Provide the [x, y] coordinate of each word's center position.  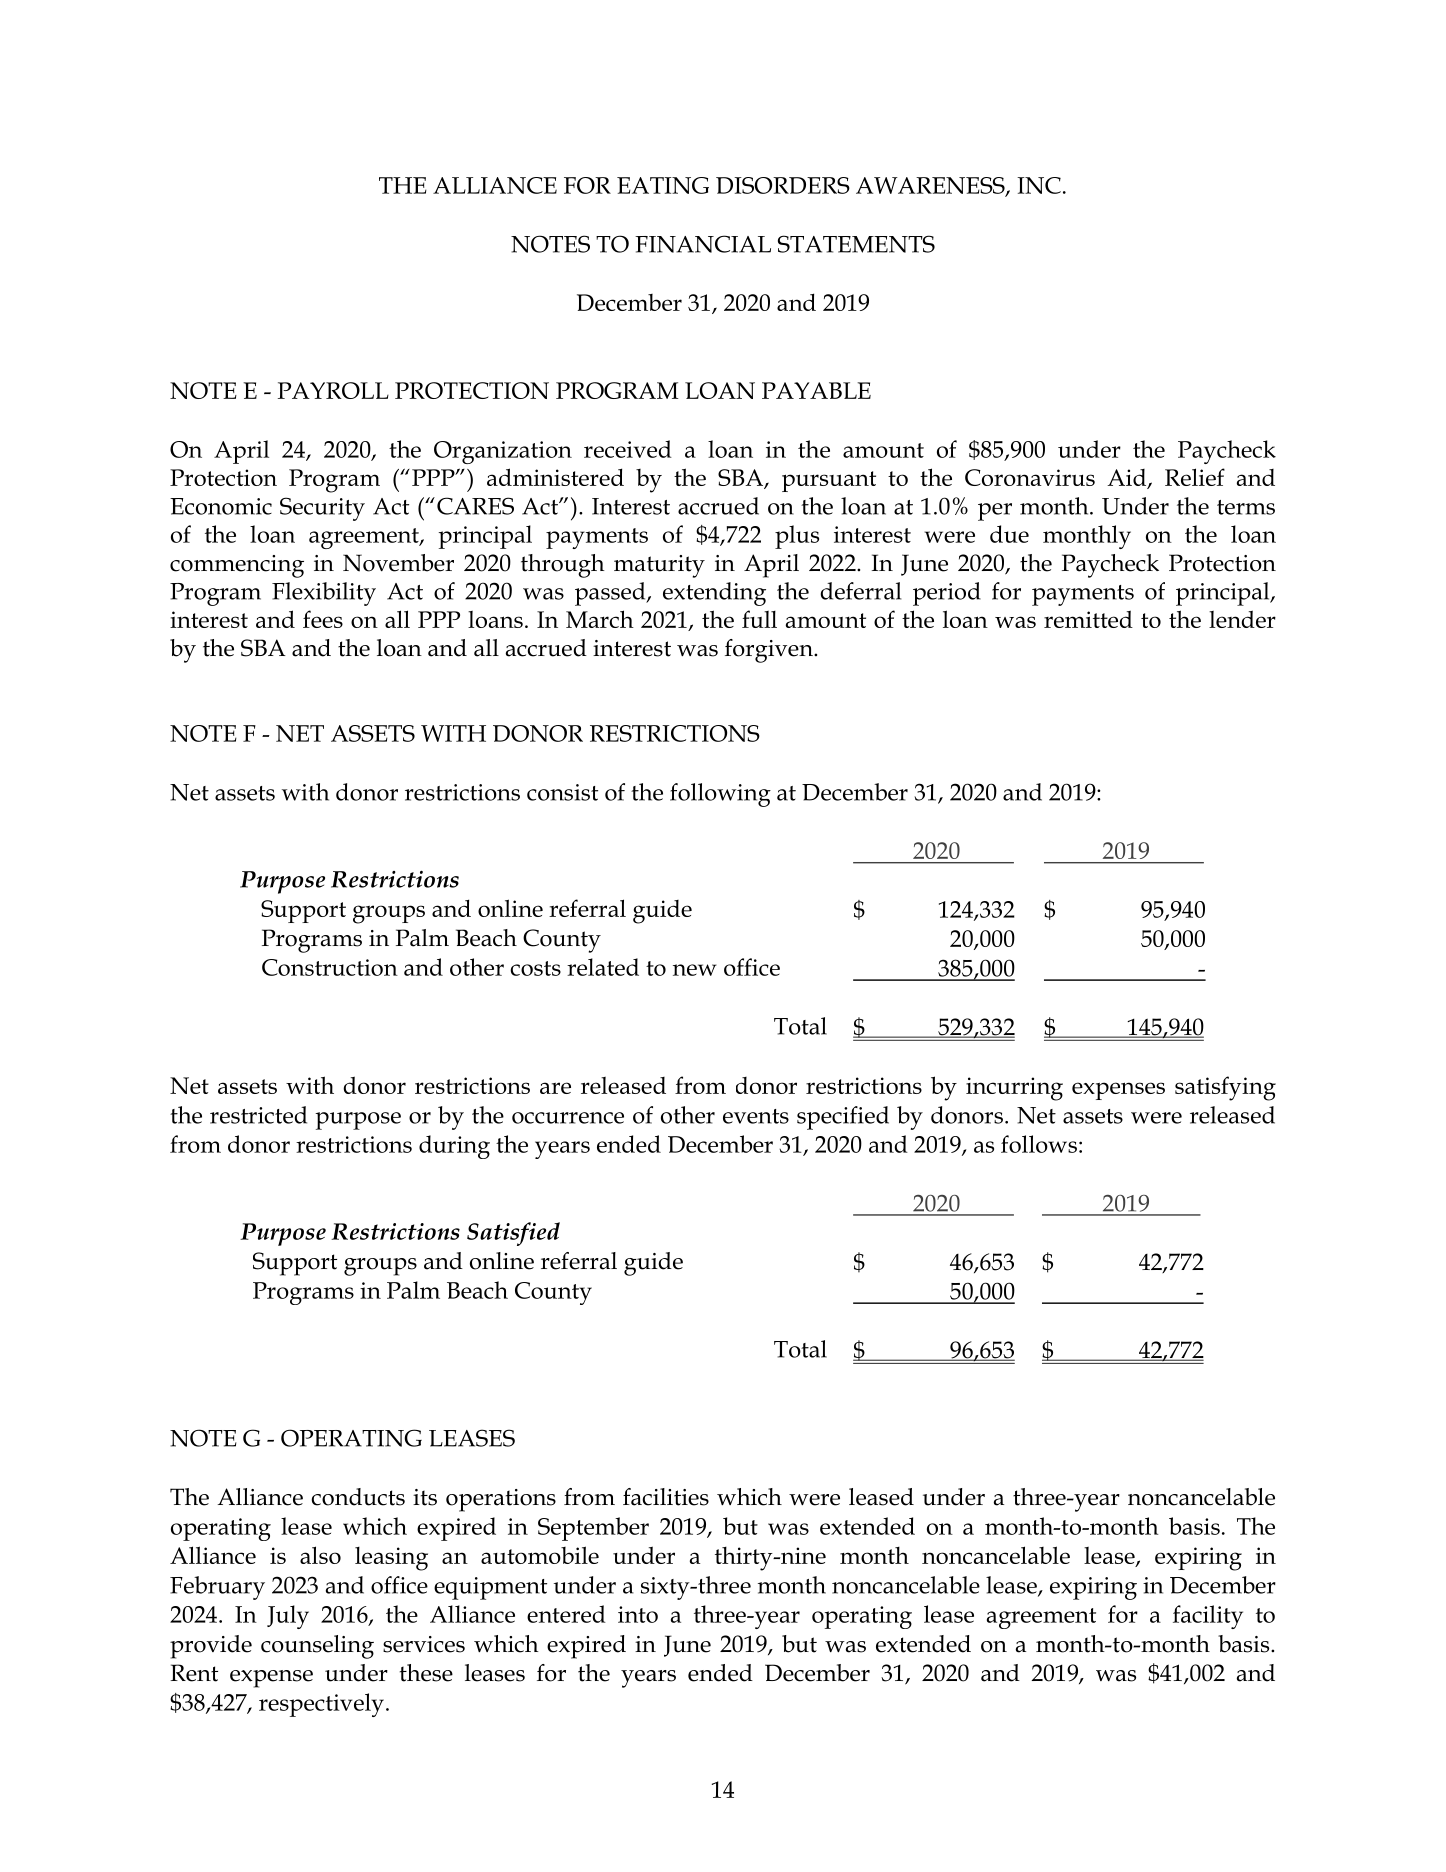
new [695, 970]
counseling [317, 1647]
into [638, 1614]
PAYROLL [333, 390]
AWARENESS [931, 186]
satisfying [1225, 1088]
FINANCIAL [703, 244]
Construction [330, 967]
